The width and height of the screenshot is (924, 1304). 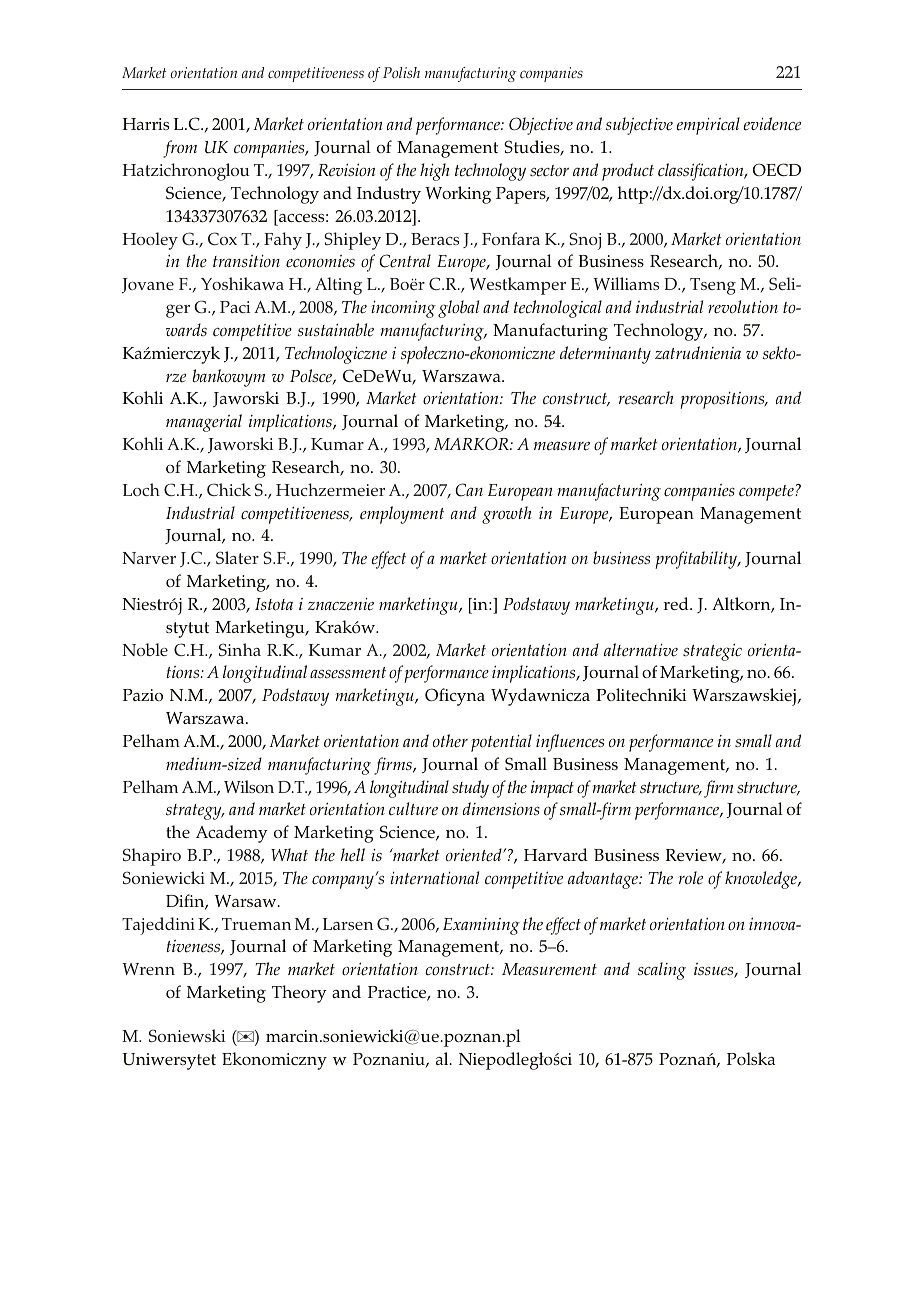 What do you see at coordinates (256, 924) in the screenshot?
I see `Trueman` at bounding box center [256, 924].
